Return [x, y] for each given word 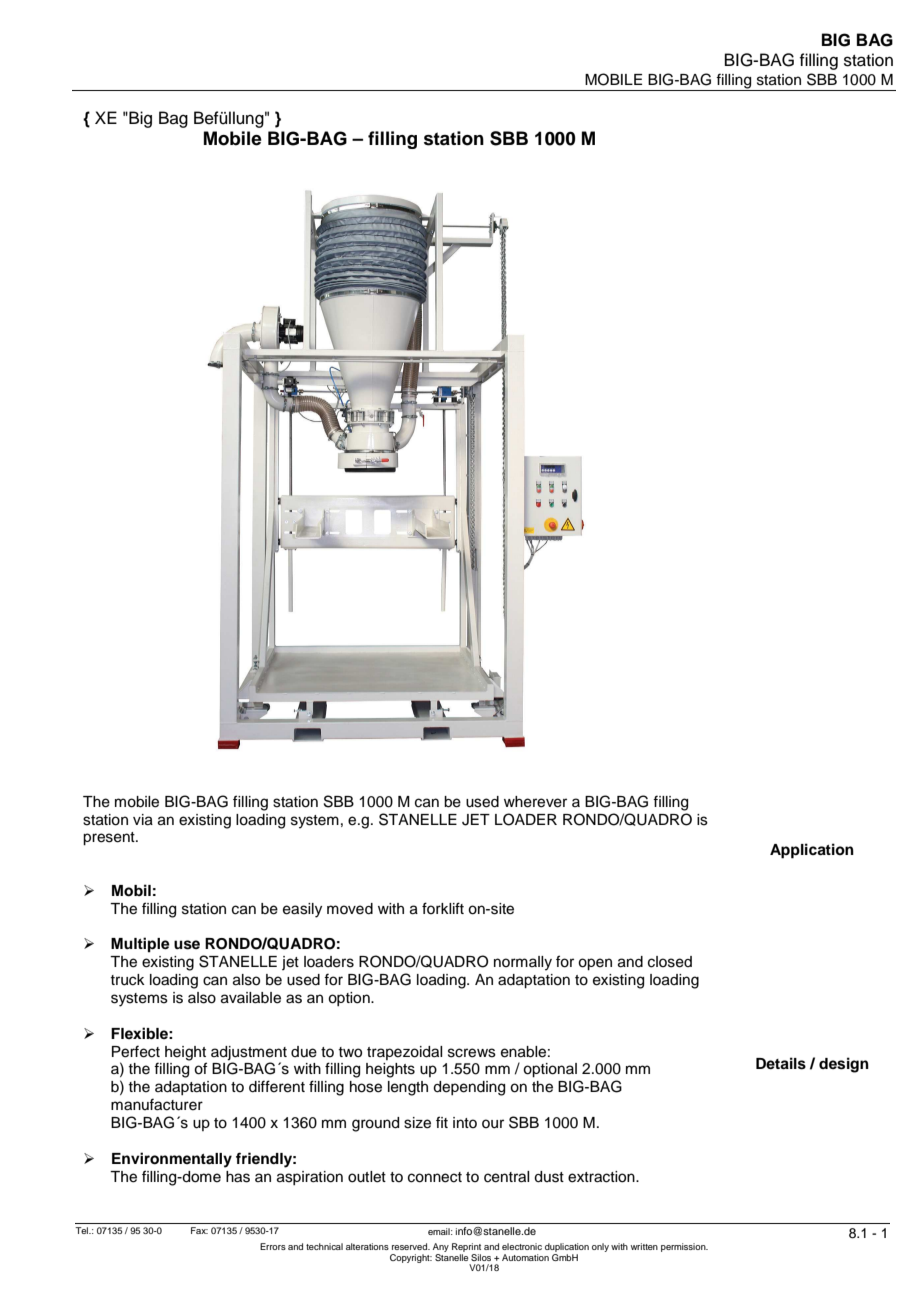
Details [781, 1063]
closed [670, 962]
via [143, 820]
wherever [535, 802]
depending [469, 1088]
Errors [273, 1246]
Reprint [466, 1247]
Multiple [140, 945]
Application [812, 851]
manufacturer [157, 1104]
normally [523, 963]
